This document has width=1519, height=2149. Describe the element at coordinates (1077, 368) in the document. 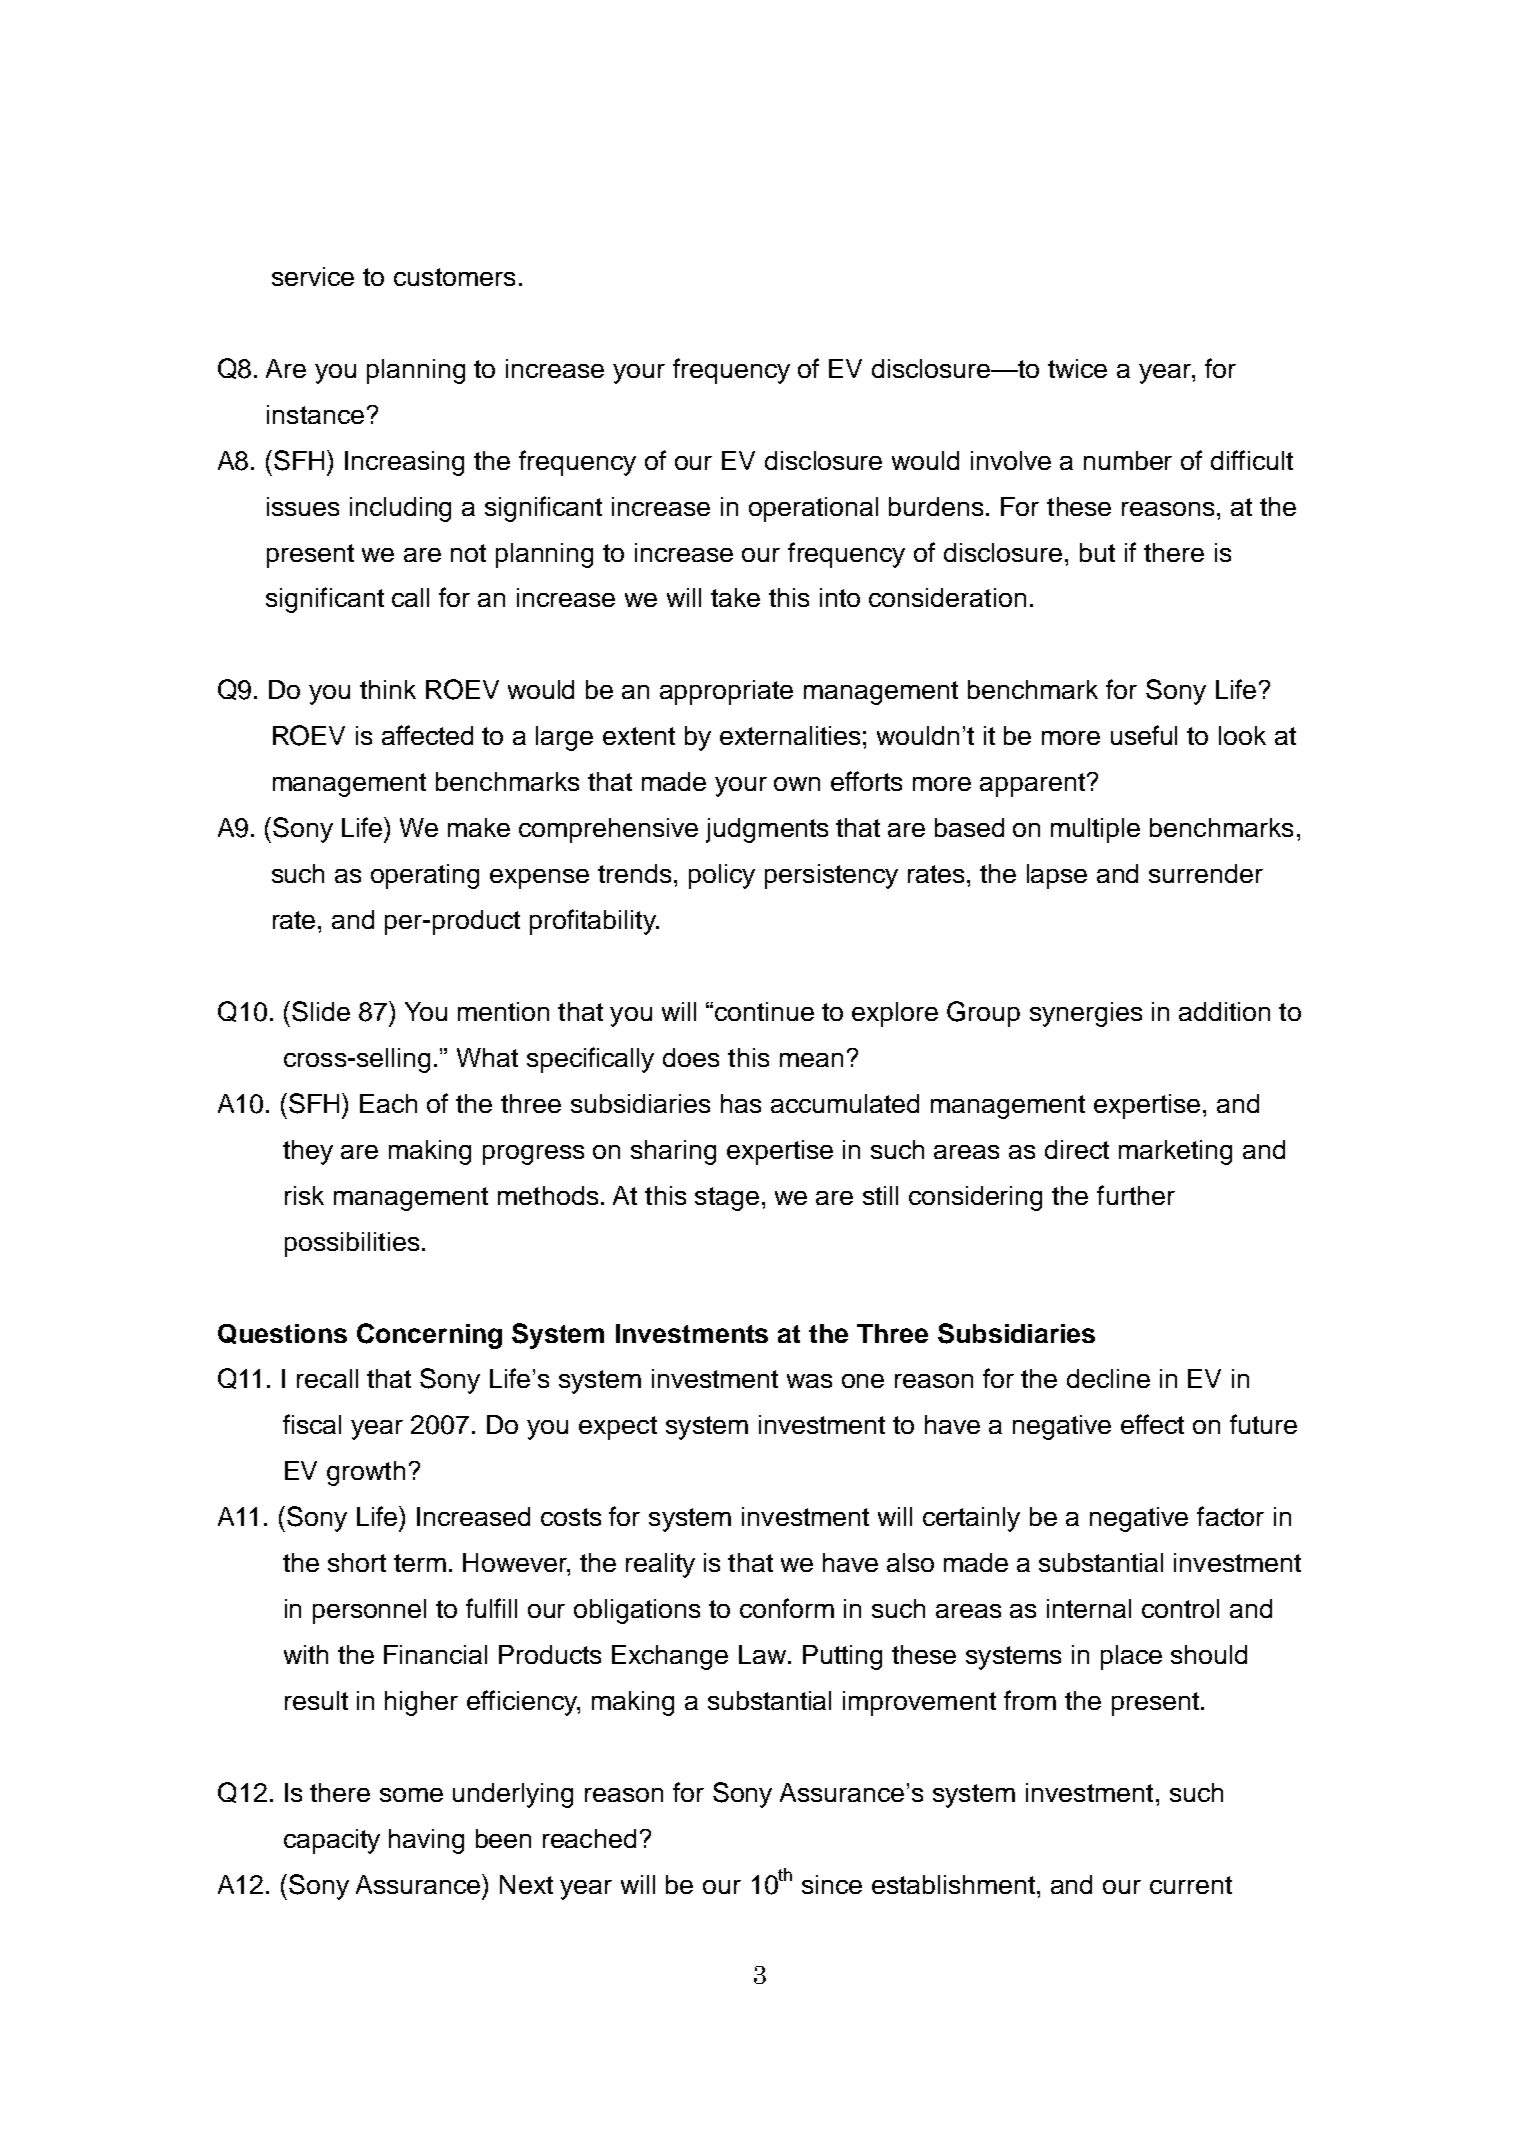

I see `twice` at that location.
